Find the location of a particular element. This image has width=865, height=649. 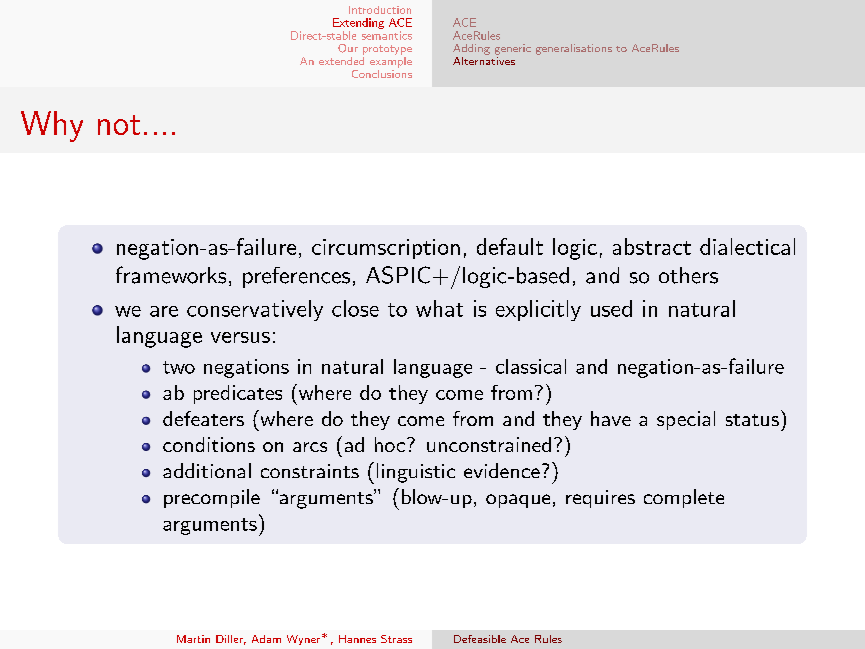

semantics is located at coordinates (387, 35).
